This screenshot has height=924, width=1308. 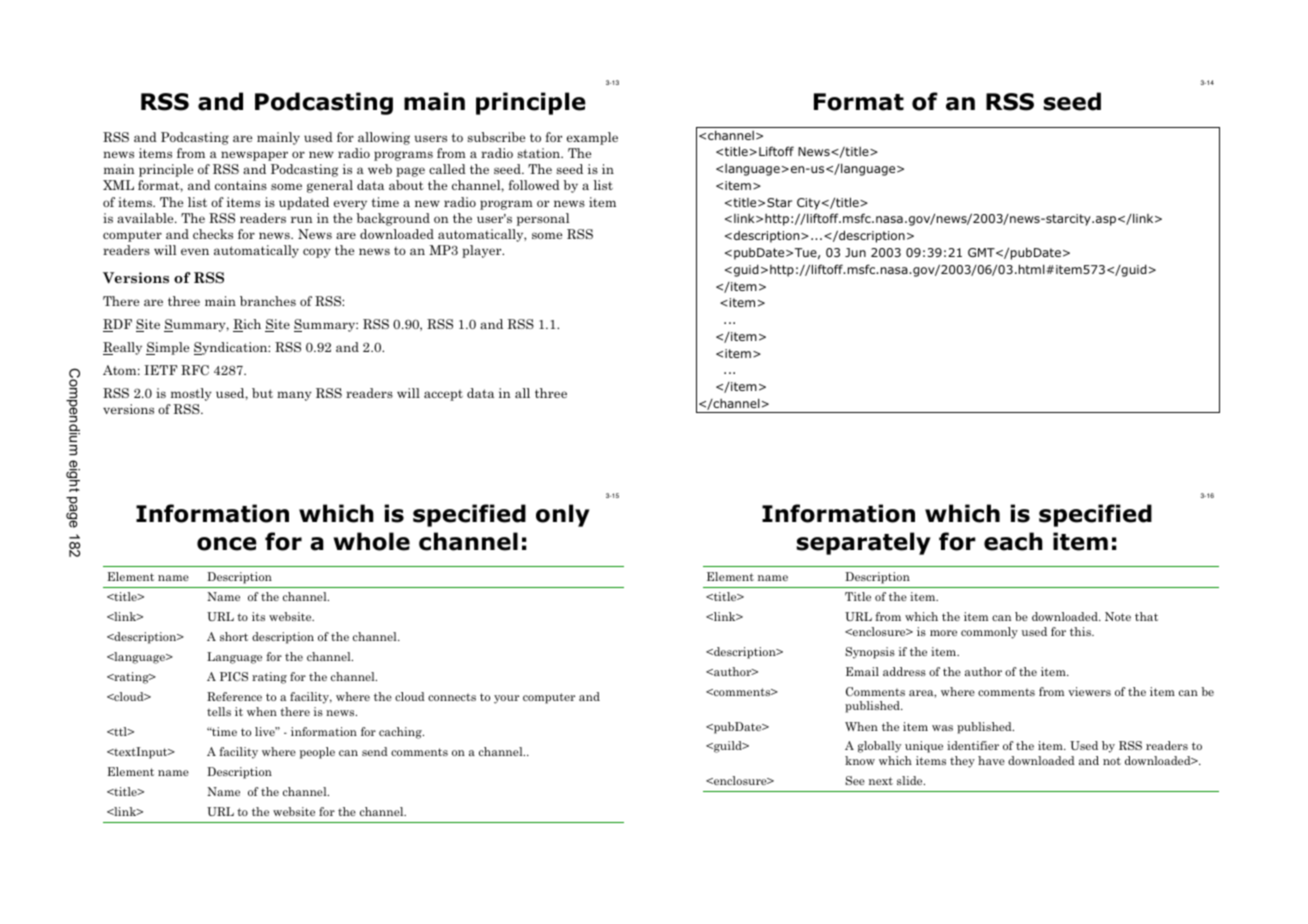 I want to click on example, so click(x=592, y=138).
